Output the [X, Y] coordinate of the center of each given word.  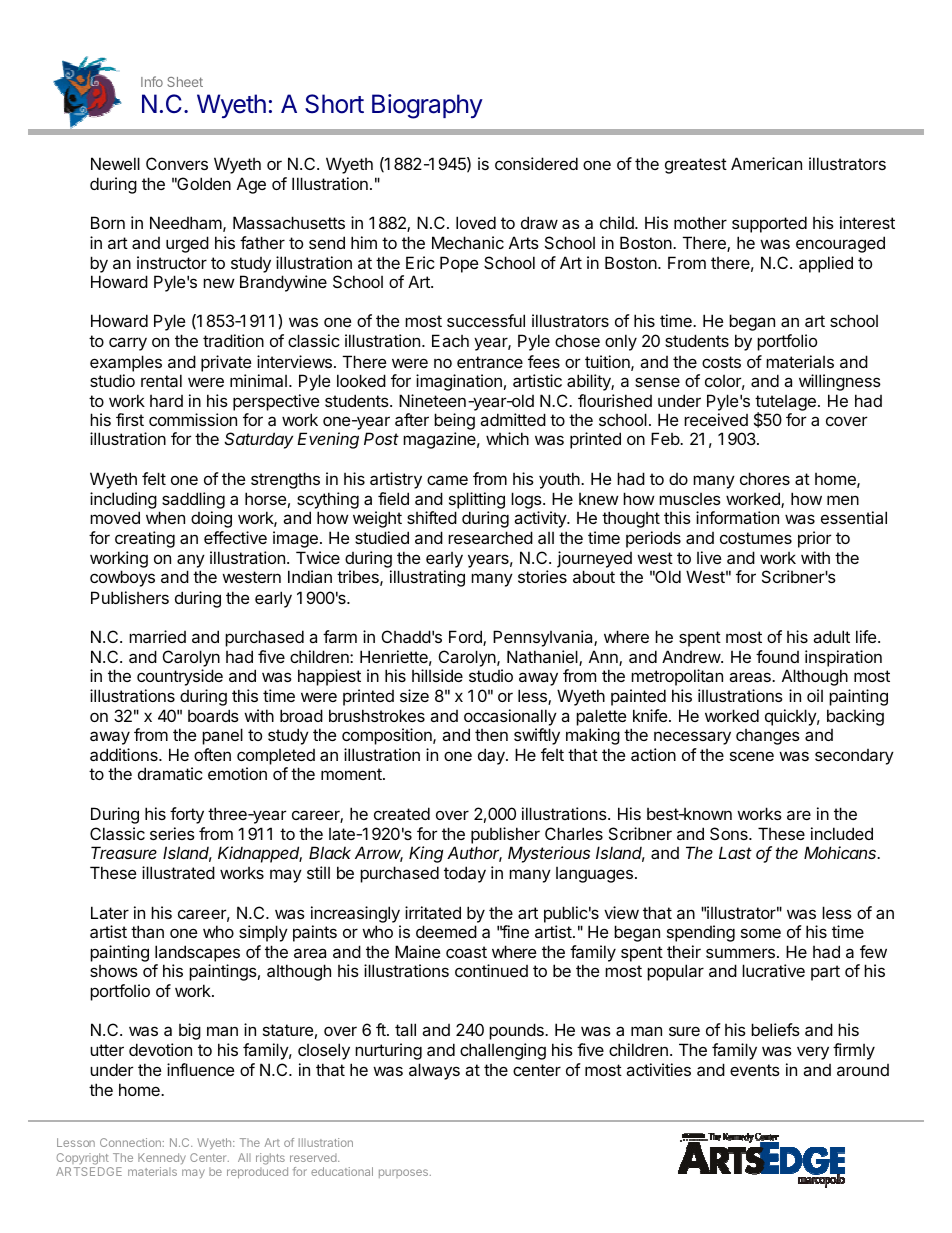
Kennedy [162, 1158]
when [165, 517]
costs [721, 362]
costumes [756, 538]
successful [486, 320]
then [491, 735]
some [761, 933]
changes [768, 737]
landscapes [197, 953]
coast [466, 952]
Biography [427, 106]
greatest [696, 166]
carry [128, 344]
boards [213, 715]
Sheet [185, 82]
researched [490, 537]
